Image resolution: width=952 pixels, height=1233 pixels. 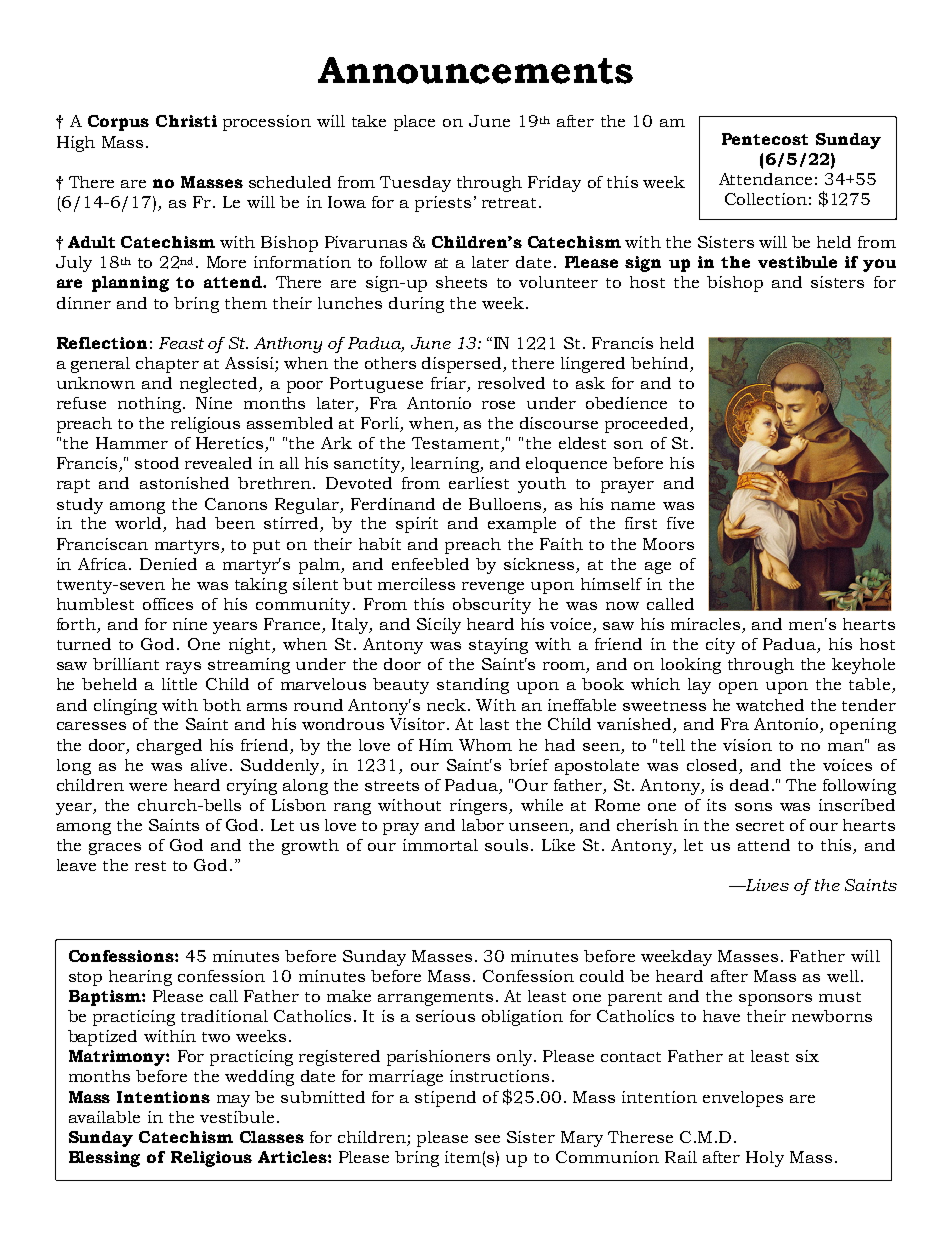 I want to click on ringers, so click(x=480, y=807).
